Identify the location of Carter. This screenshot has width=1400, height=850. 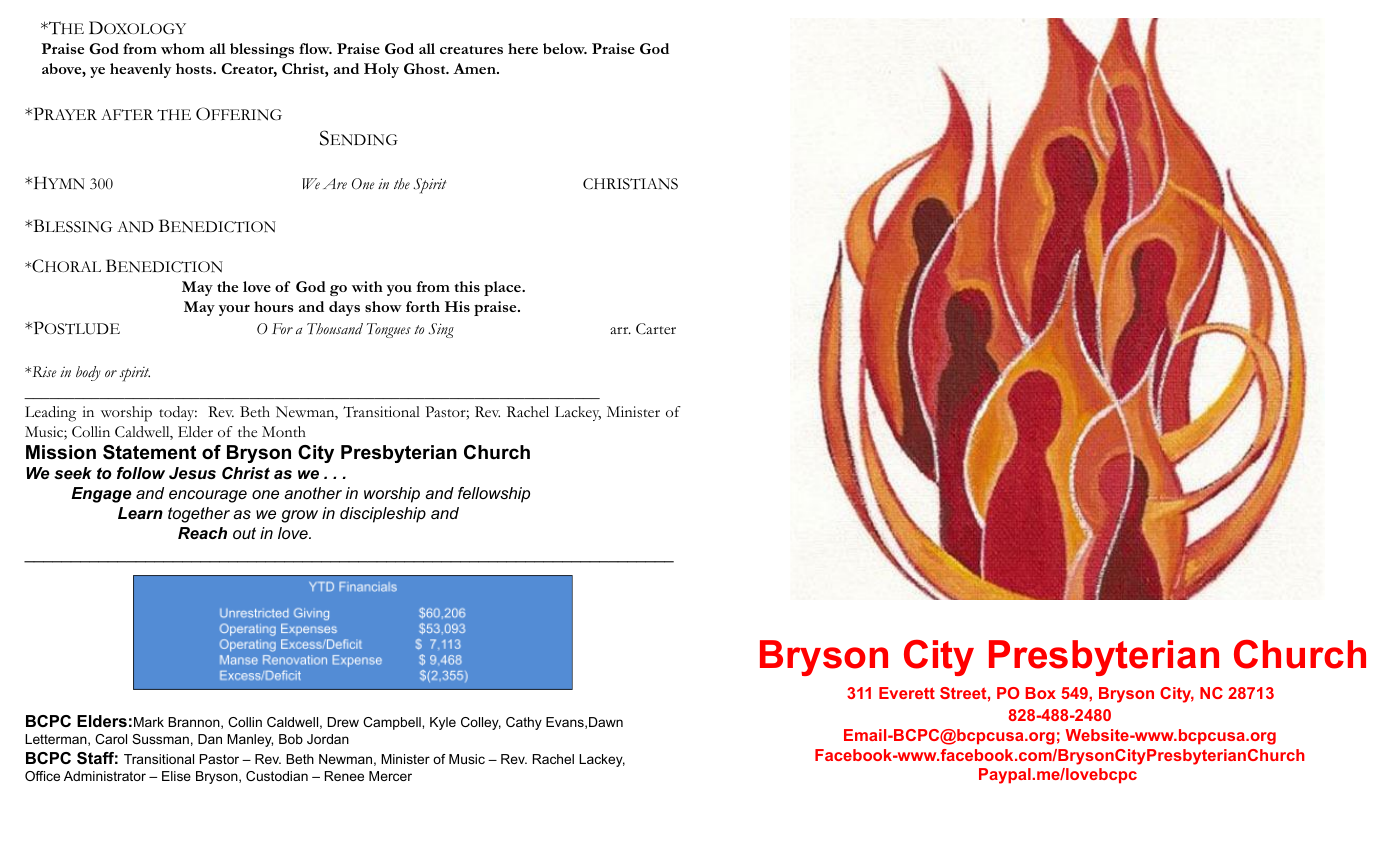
(656, 329).
